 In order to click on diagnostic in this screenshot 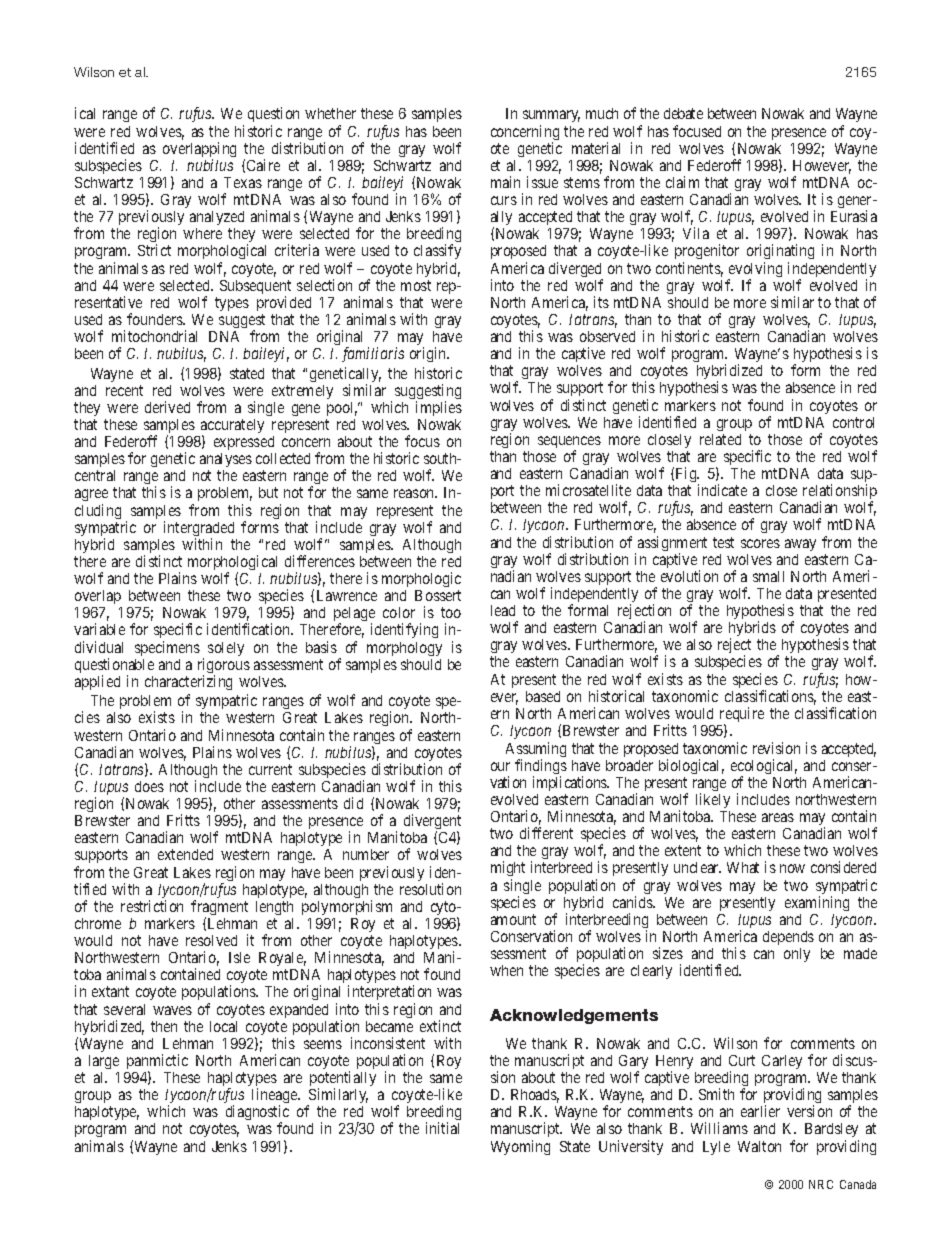, I will do `click(257, 1114)`.
